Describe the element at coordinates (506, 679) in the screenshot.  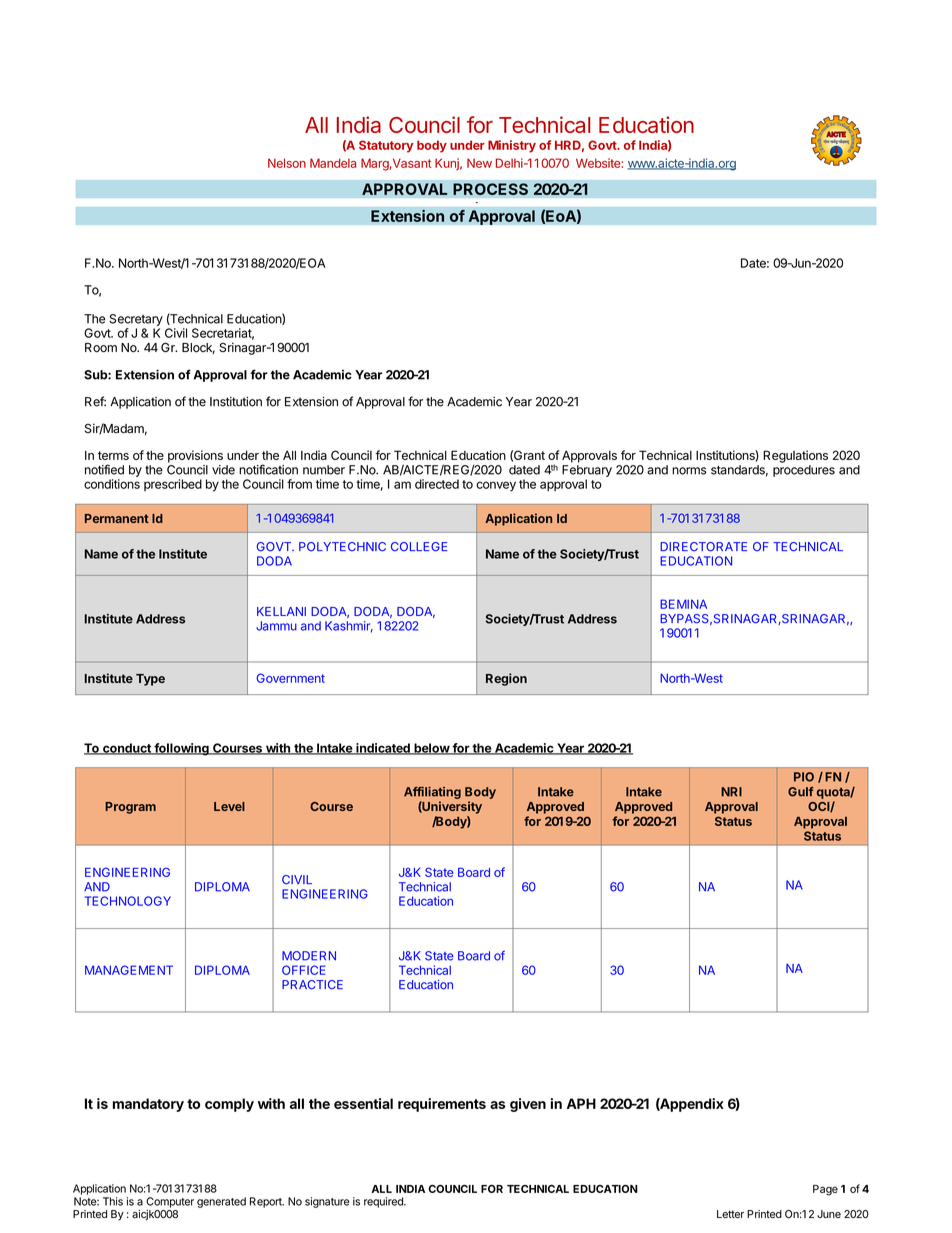
I see `Region` at that location.
